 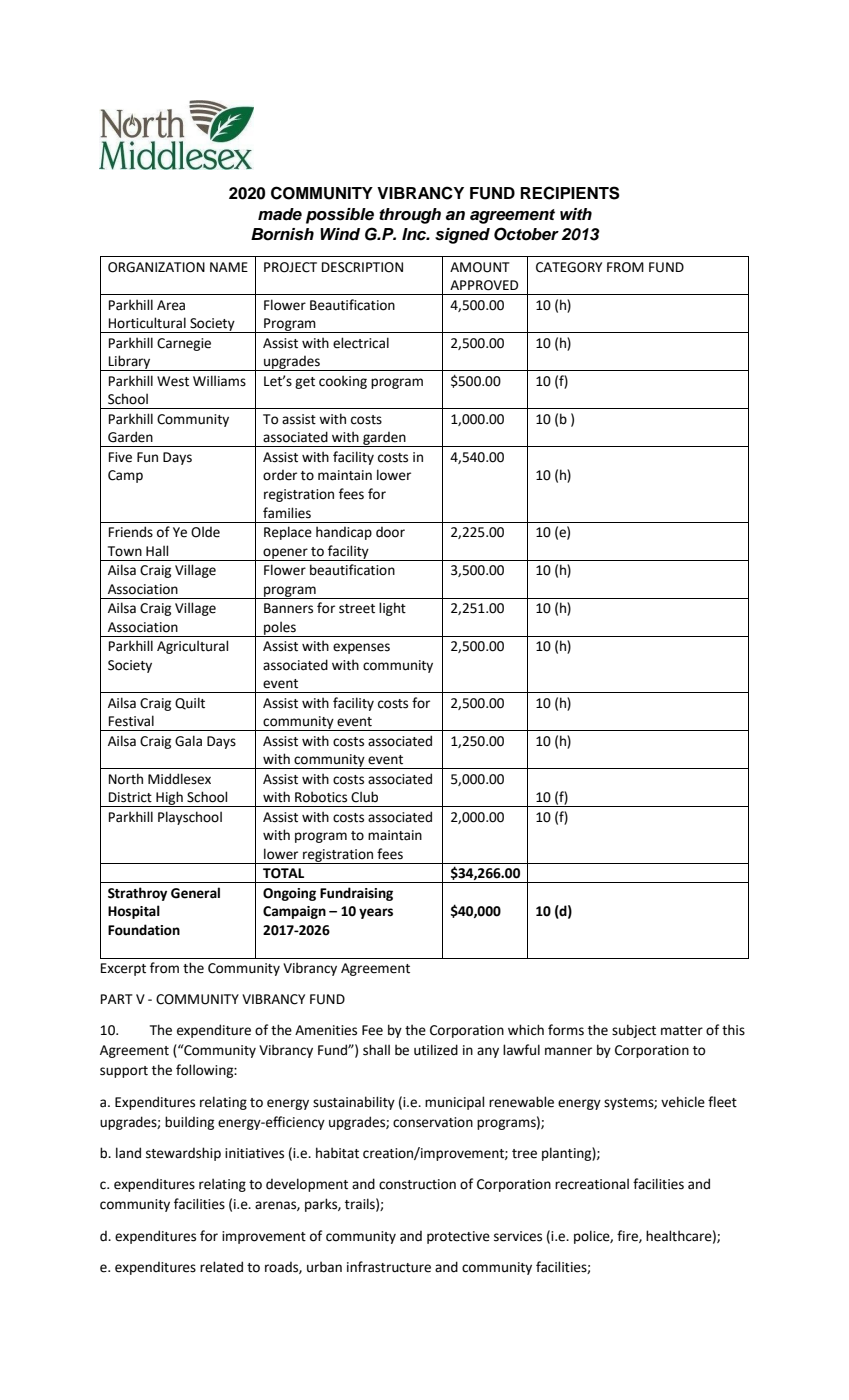 I want to click on Club, so click(x=364, y=797).
